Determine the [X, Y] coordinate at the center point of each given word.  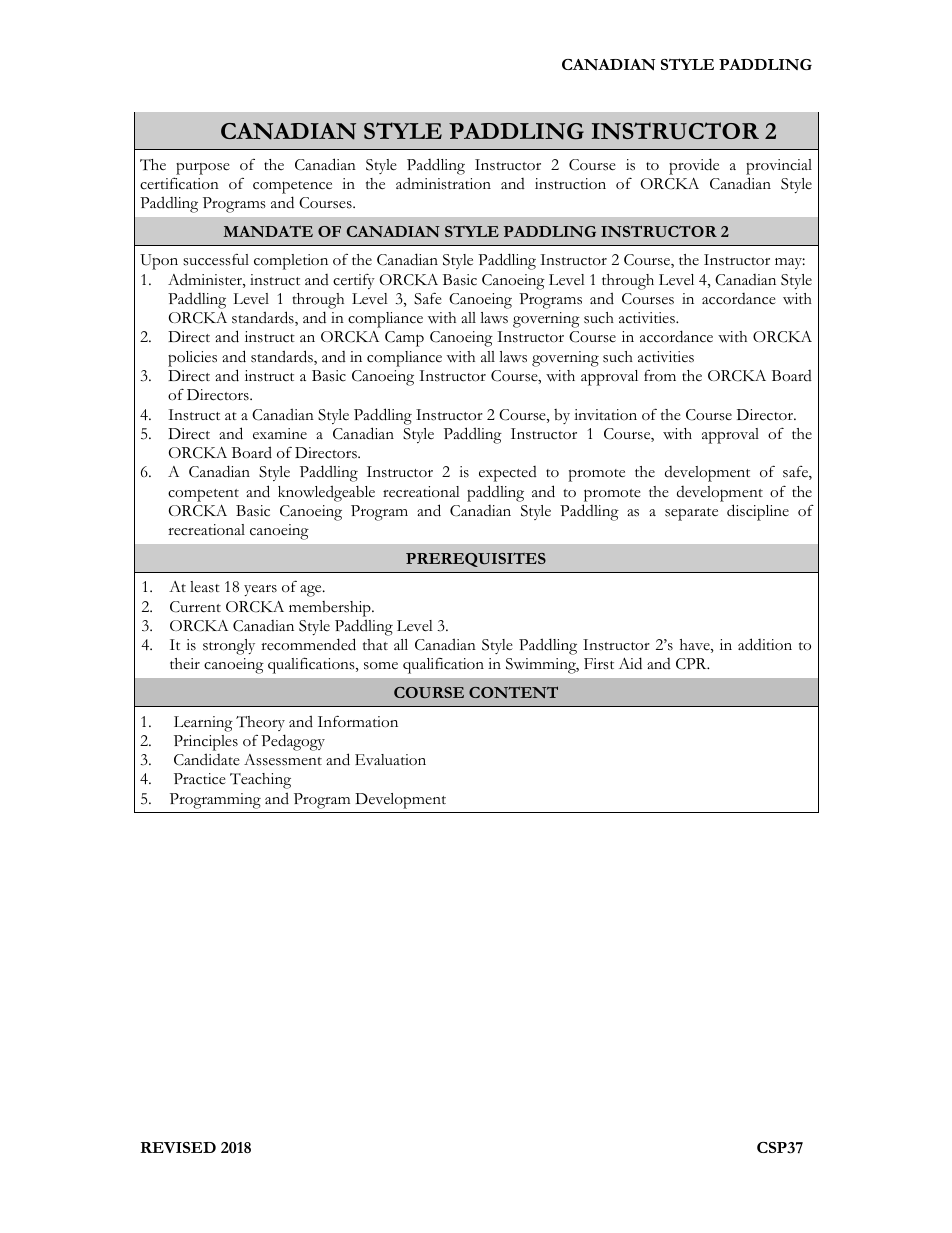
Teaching [260, 781]
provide [694, 166]
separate [691, 514]
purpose [203, 169]
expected [508, 474]
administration [443, 183]
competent [203, 495]
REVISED [178, 1147]
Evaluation [390, 759]
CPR [692, 664]
